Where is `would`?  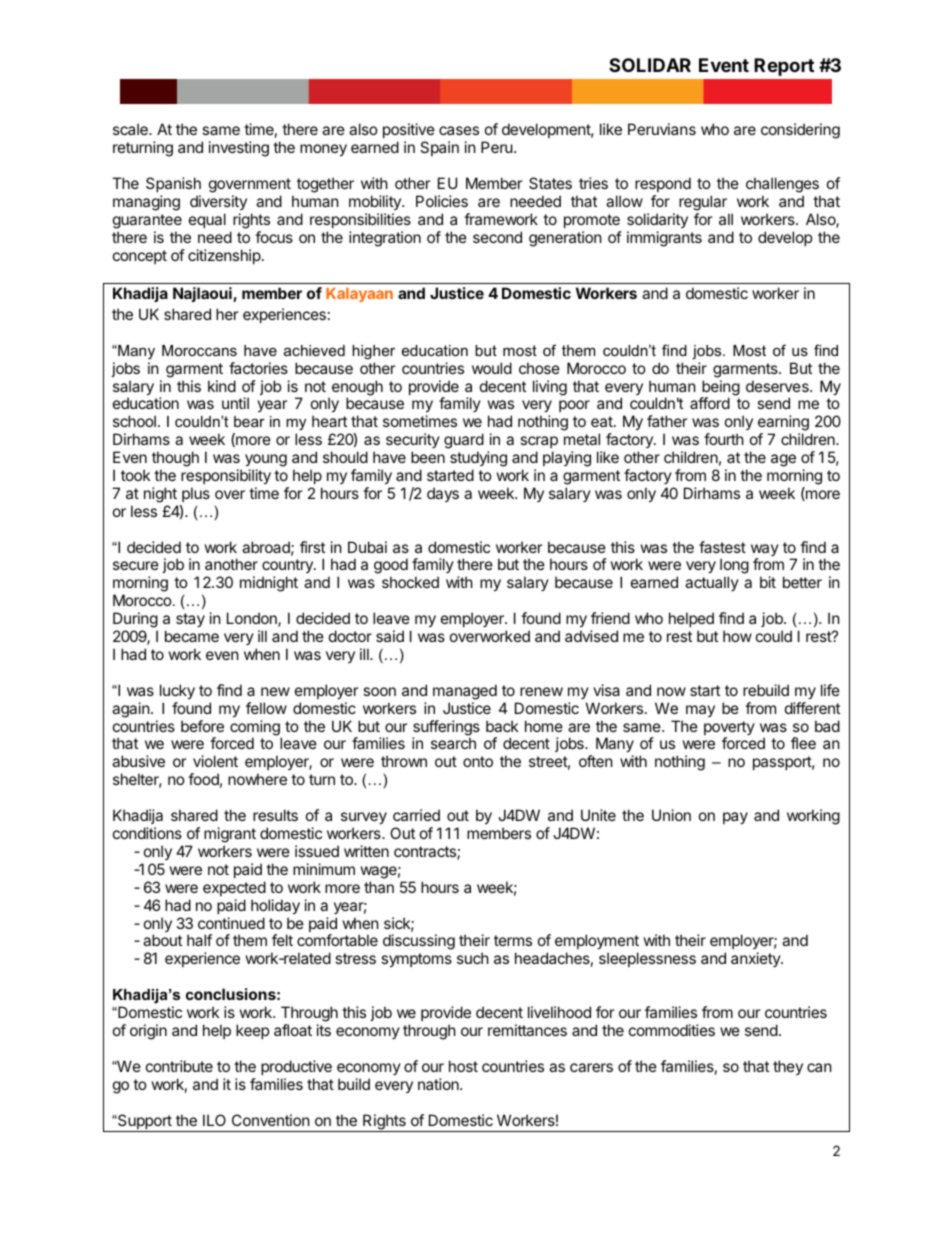
would is located at coordinates (492, 368).
